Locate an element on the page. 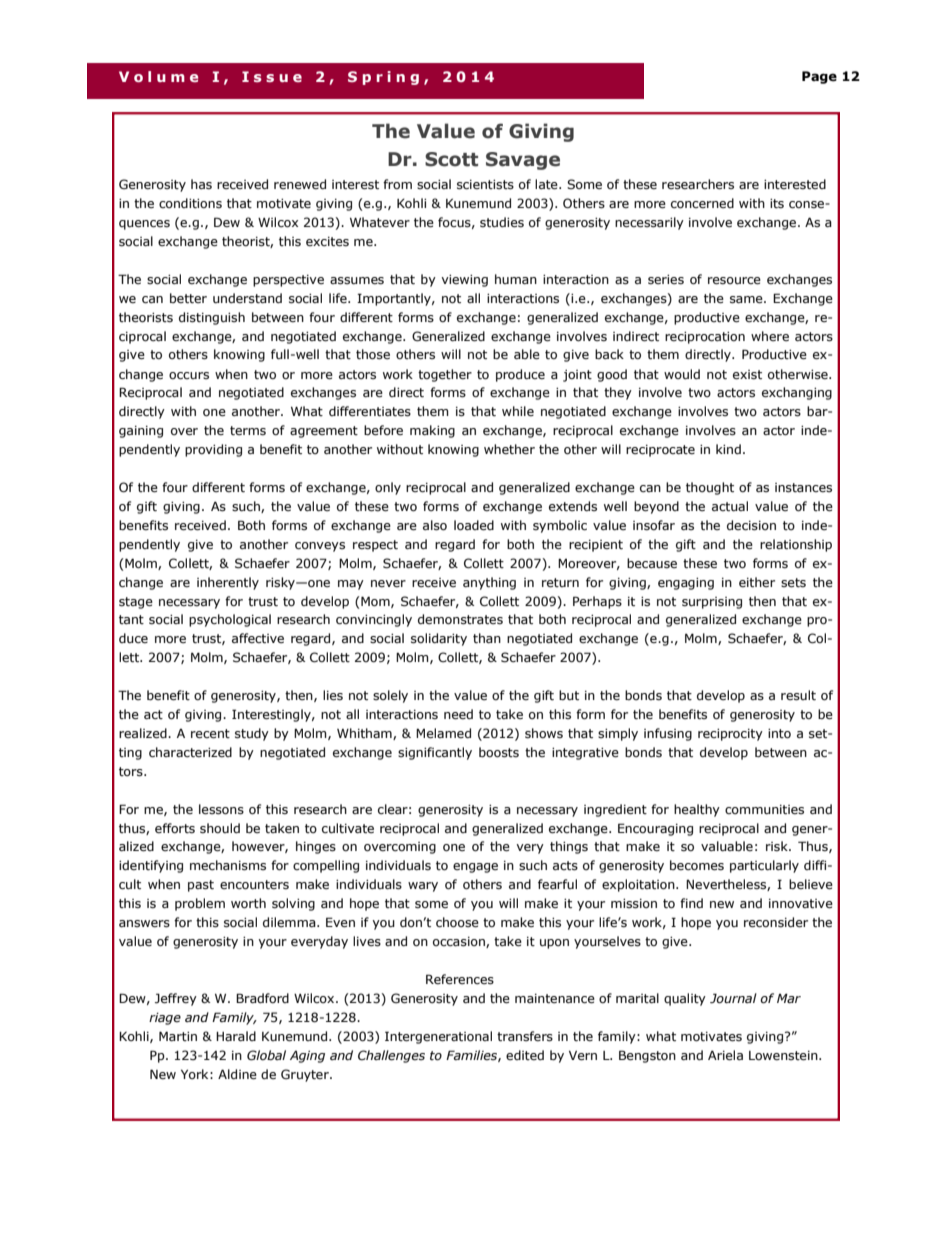  Harald is located at coordinates (236, 1036).
